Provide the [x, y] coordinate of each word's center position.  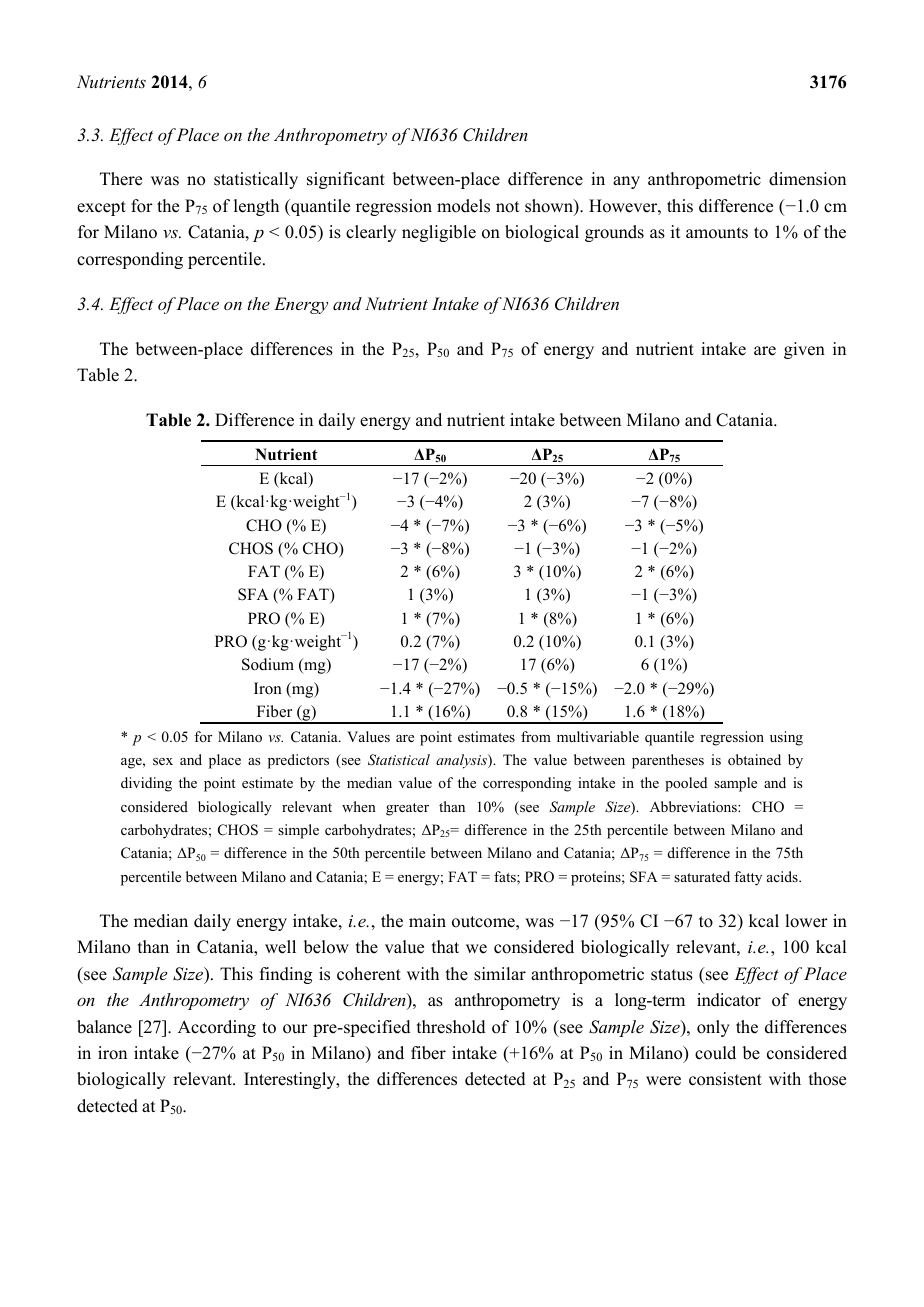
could [715, 1053]
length [256, 207]
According [217, 1028]
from [536, 736]
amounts [717, 233]
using [786, 738]
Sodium [268, 664]
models [463, 206]
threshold [451, 1027]
